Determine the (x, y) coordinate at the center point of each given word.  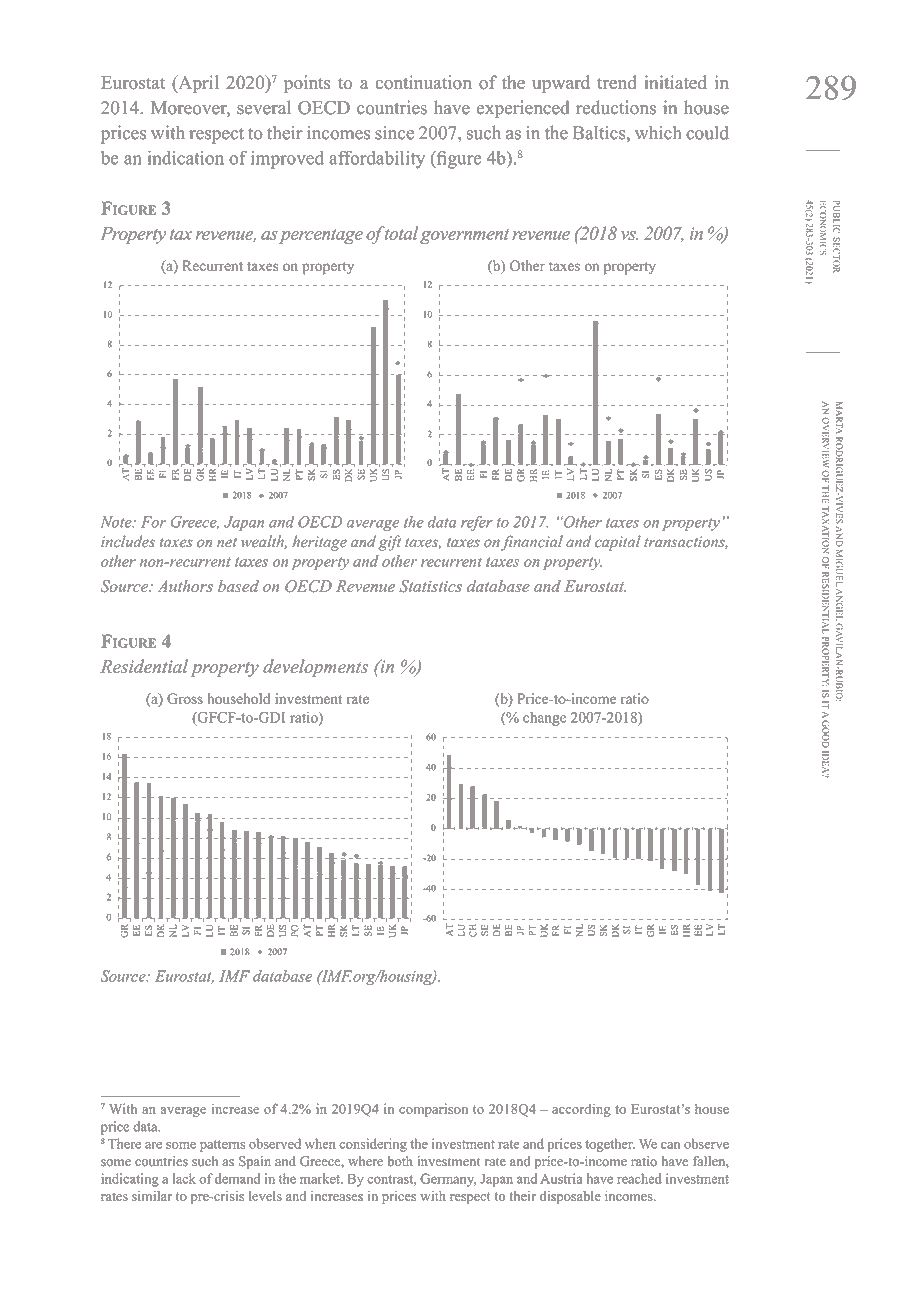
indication (186, 158)
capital (618, 543)
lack (184, 1178)
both (400, 1161)
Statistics (430, 586)
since (394, 133)
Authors (185, 586)
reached (639, 1178)
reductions (616, 107)
